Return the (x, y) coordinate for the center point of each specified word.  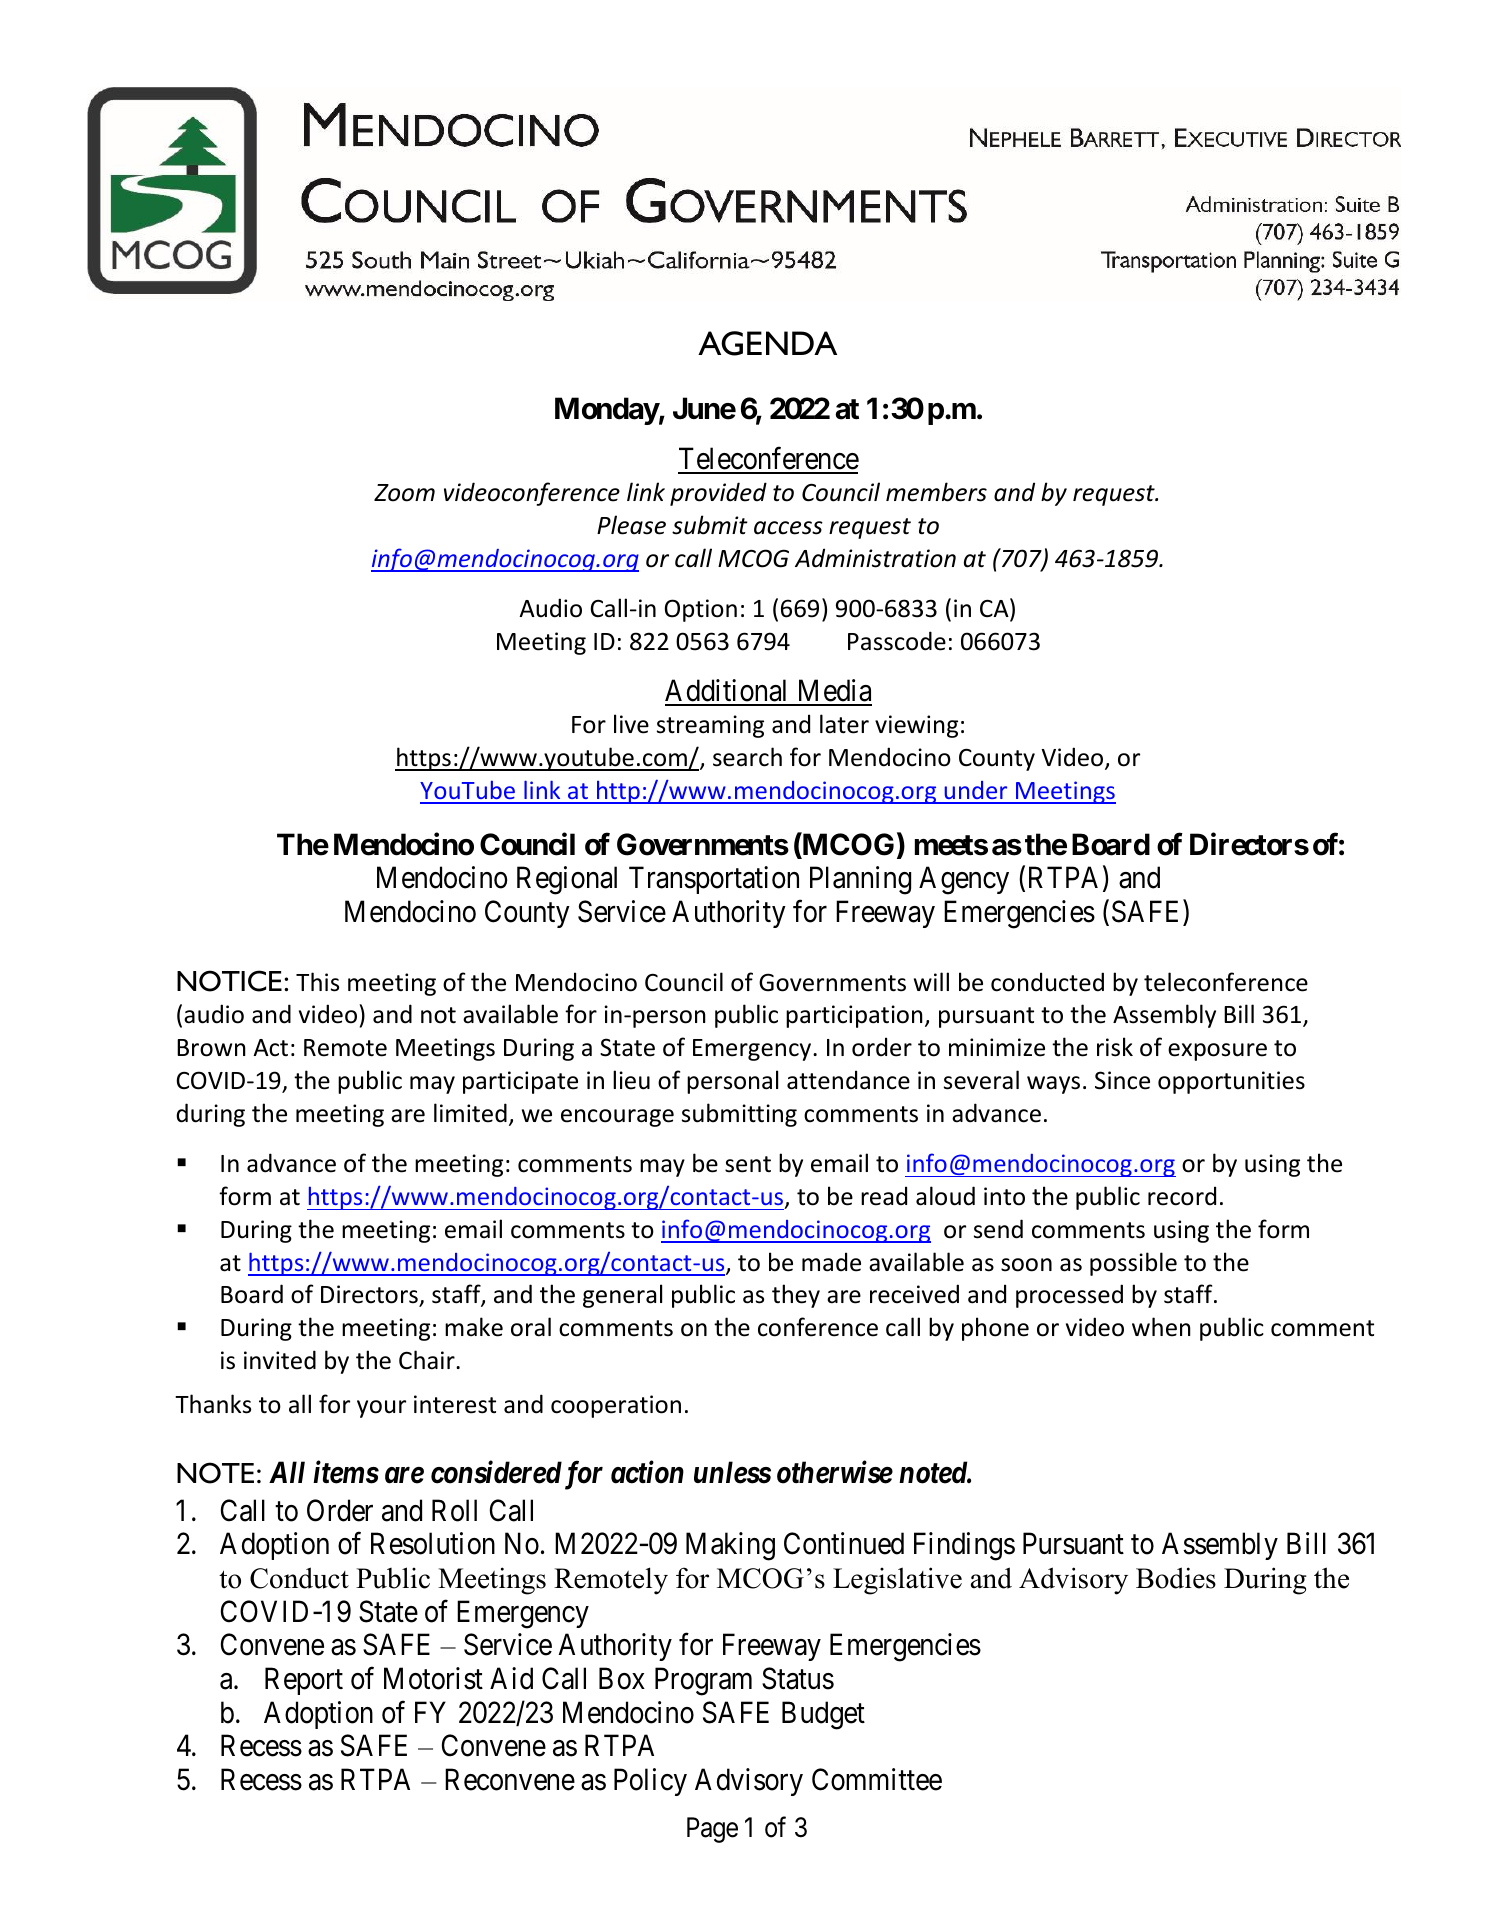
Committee (877, 1779)
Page (712, 1830)
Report (304, 1681)
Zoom (404, 493)
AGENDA (767, 343)
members (936, 492)
